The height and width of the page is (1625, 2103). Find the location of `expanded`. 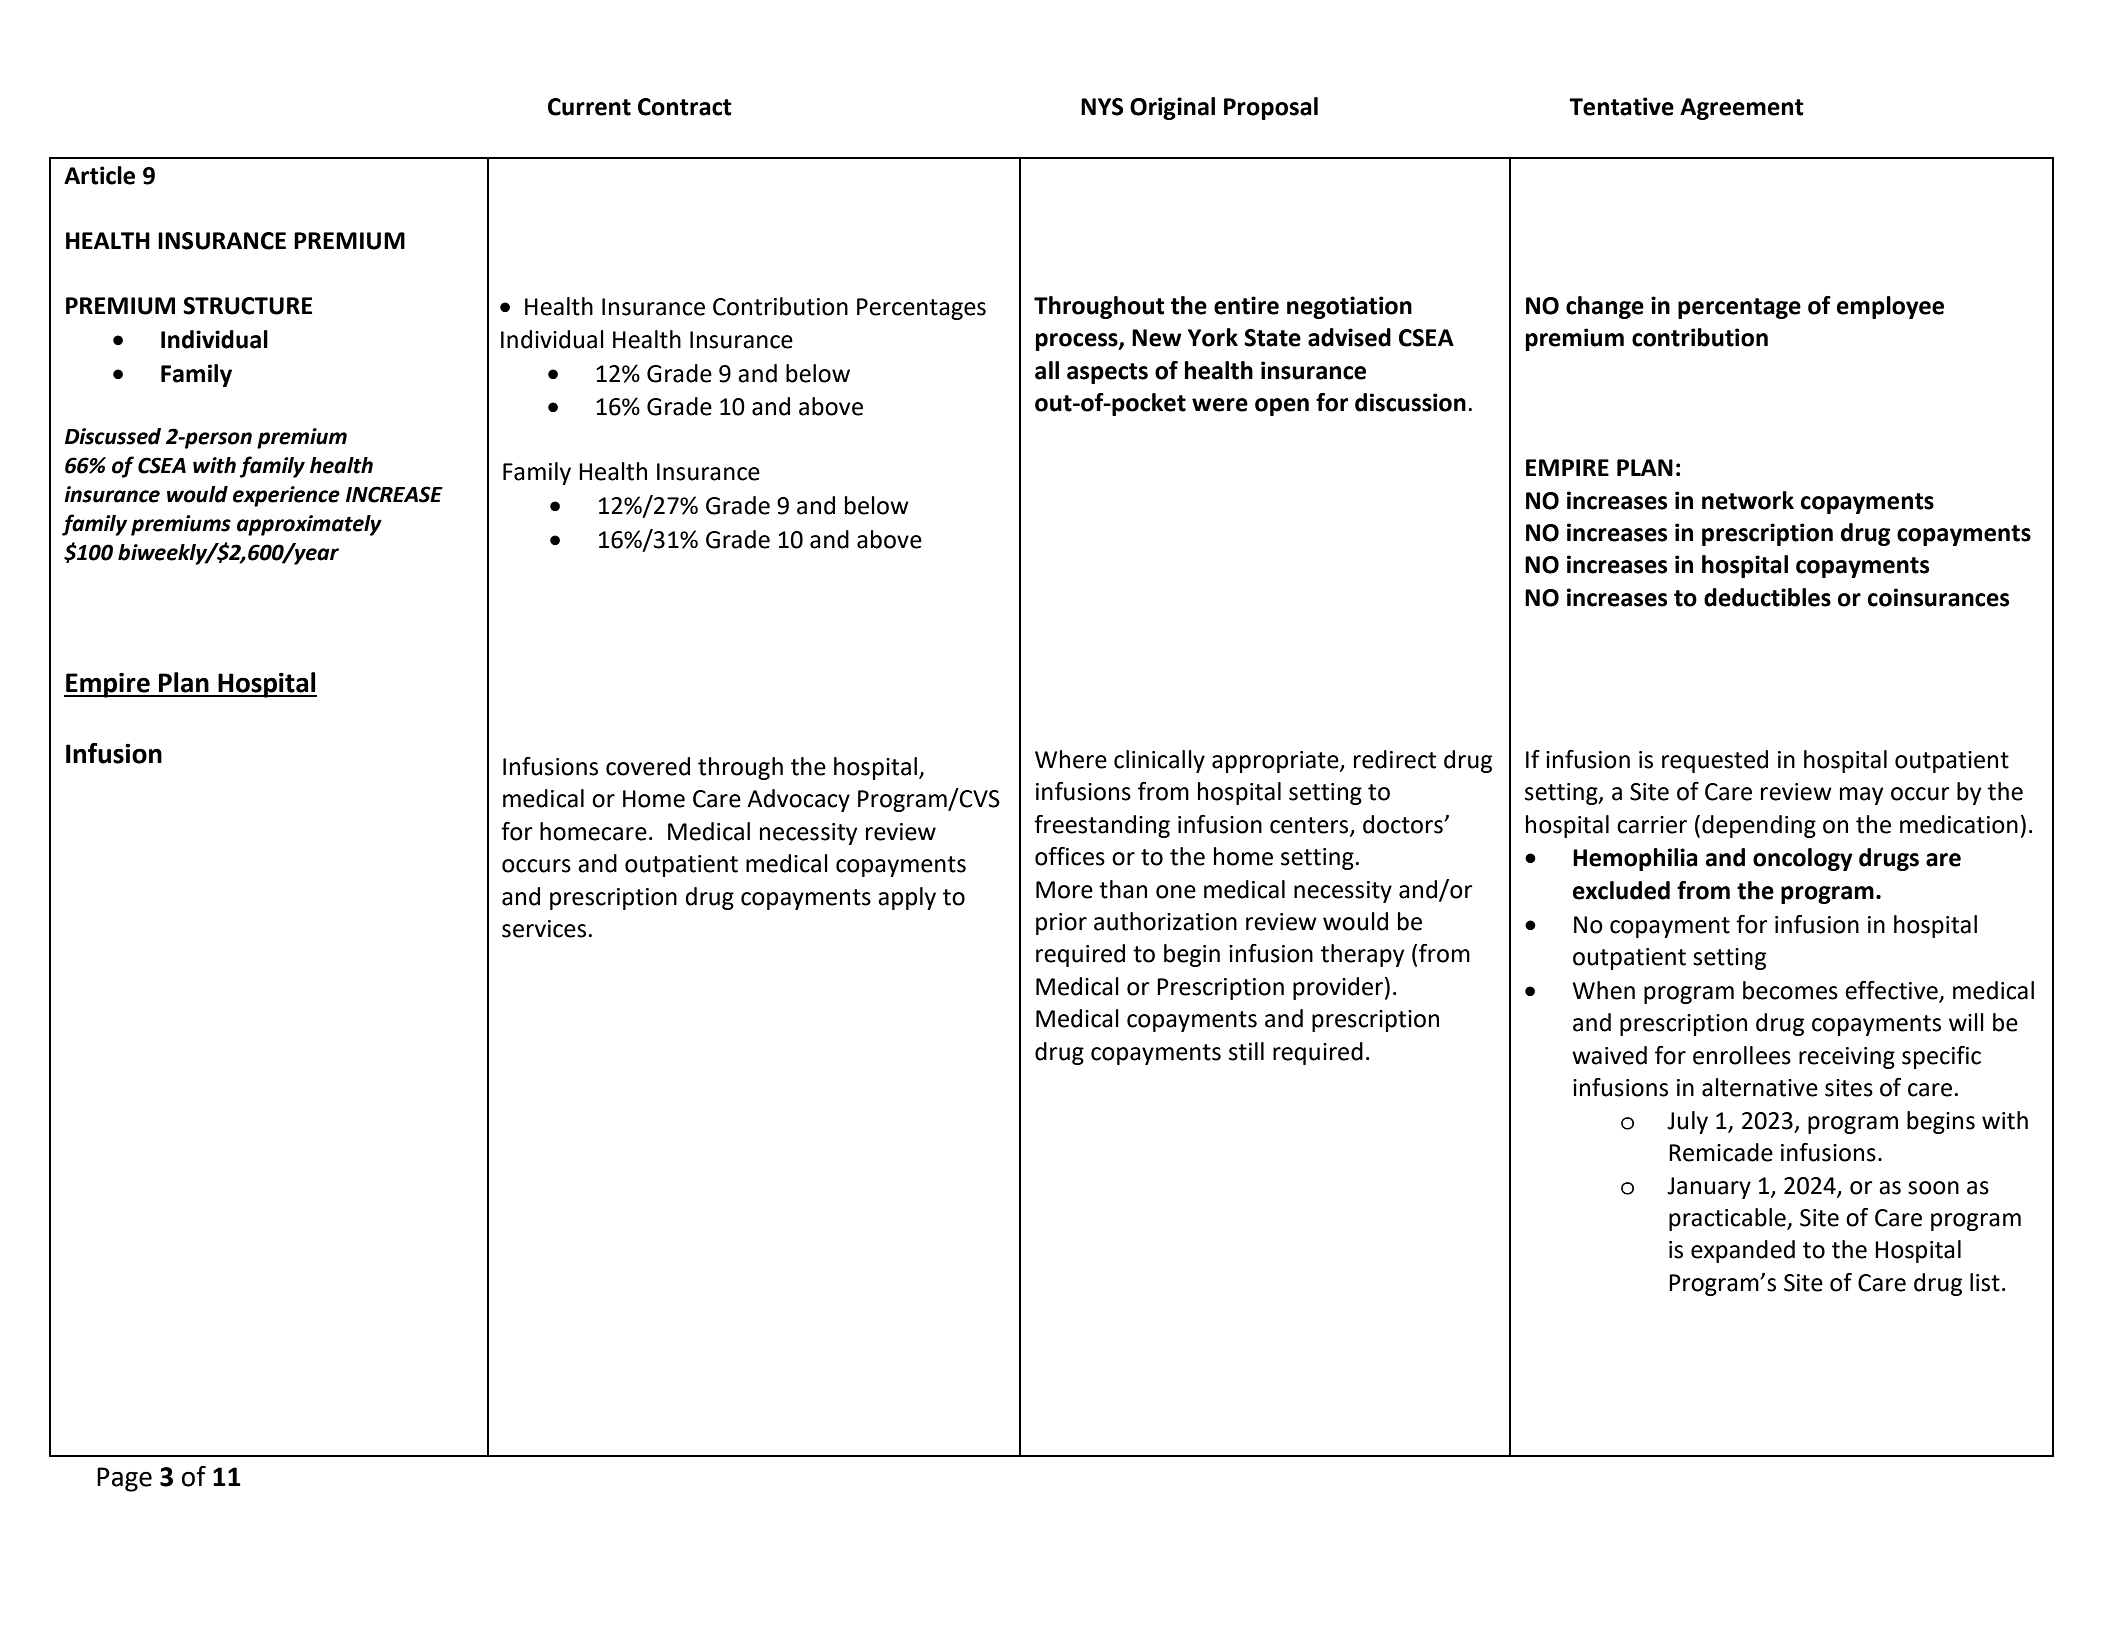

expanded is located at coordinates (1743, 1251).
